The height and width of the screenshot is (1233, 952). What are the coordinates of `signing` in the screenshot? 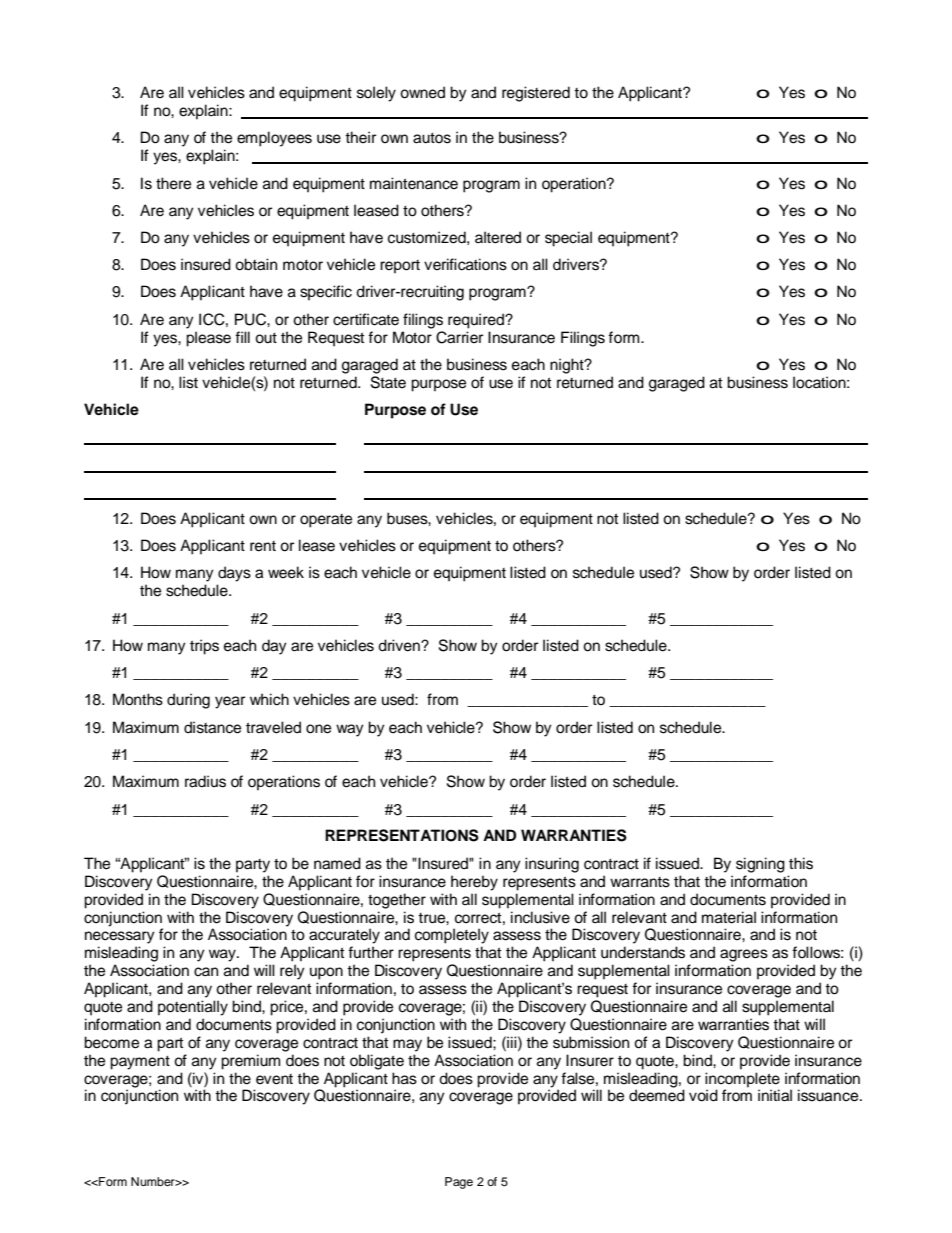 It's located at (760, 865).
